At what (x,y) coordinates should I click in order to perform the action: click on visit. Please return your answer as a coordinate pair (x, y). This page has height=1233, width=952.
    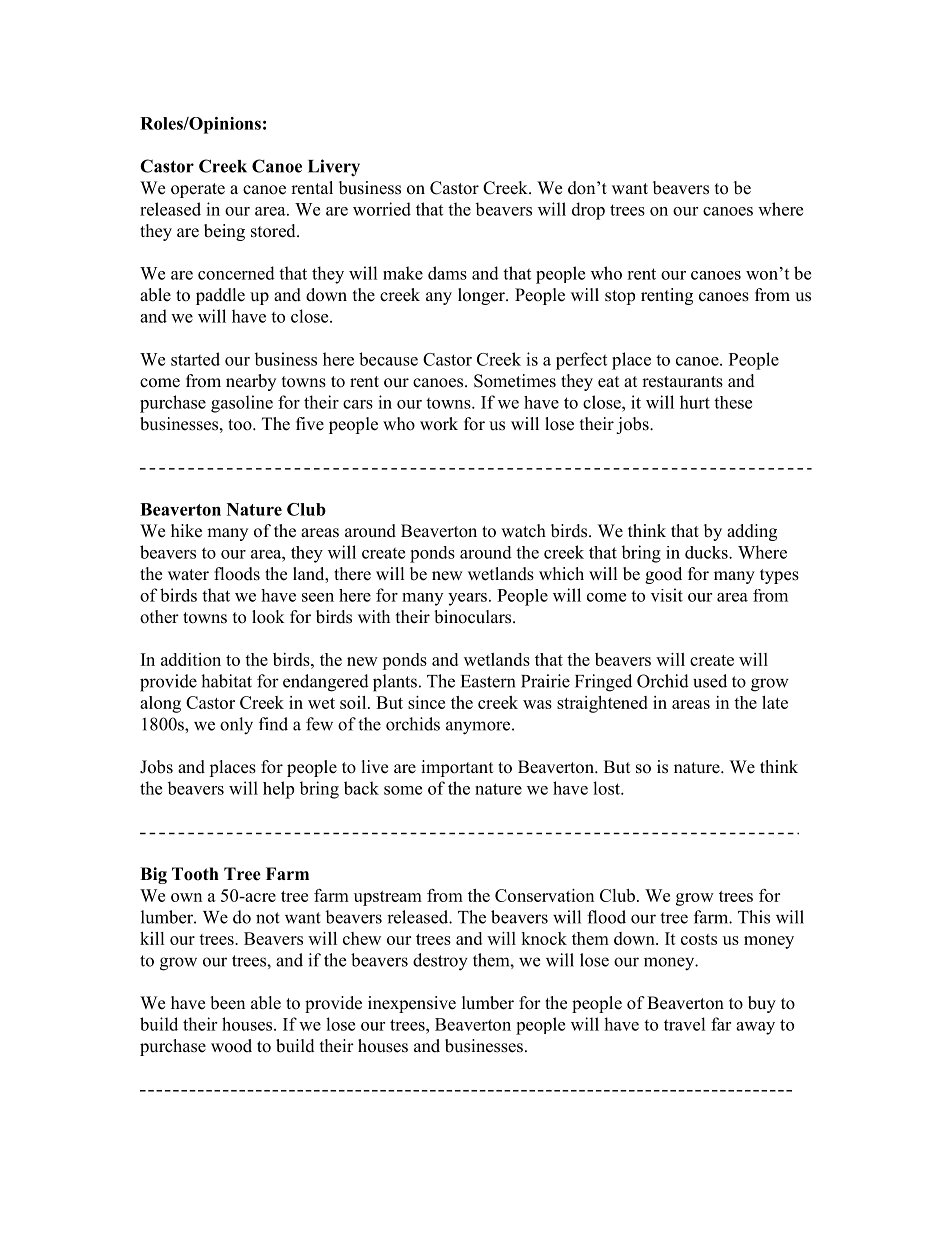
    Looking at the image, I should click on (667, 595).
